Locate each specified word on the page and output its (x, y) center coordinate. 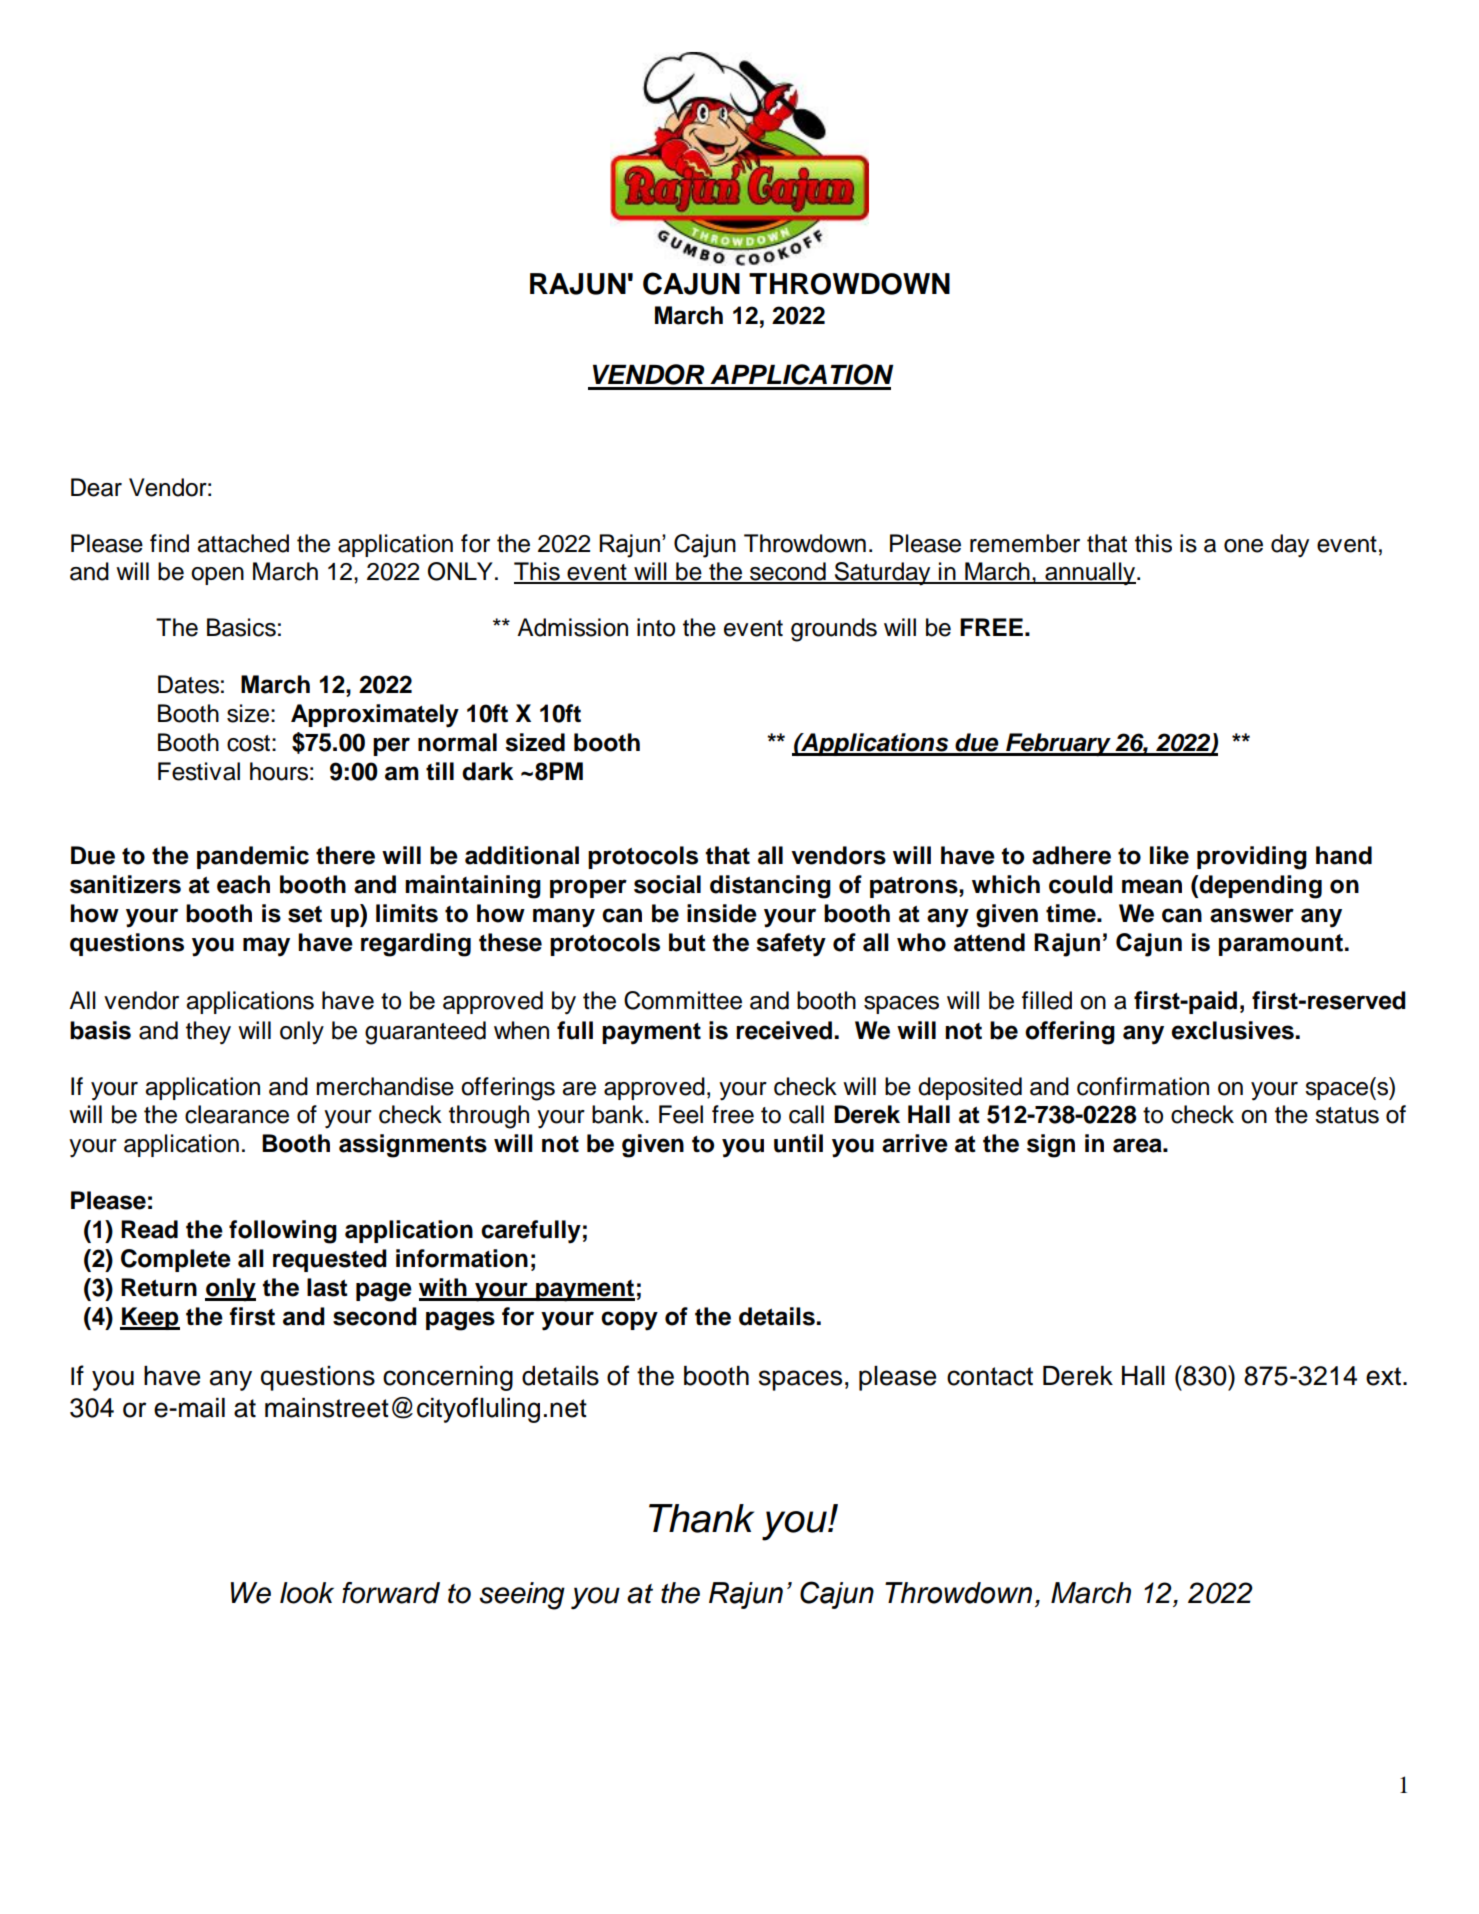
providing (1252, 858)
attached (243, 543)
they (208, 1033)
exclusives (1233, 1030)
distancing (770, 887)
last (327, 1287)
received (784, 1030)
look (307, 1593)
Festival (199, 771)
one (1243, 546)
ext (1383, 1376)
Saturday (882, 574)
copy (629, 1321)
